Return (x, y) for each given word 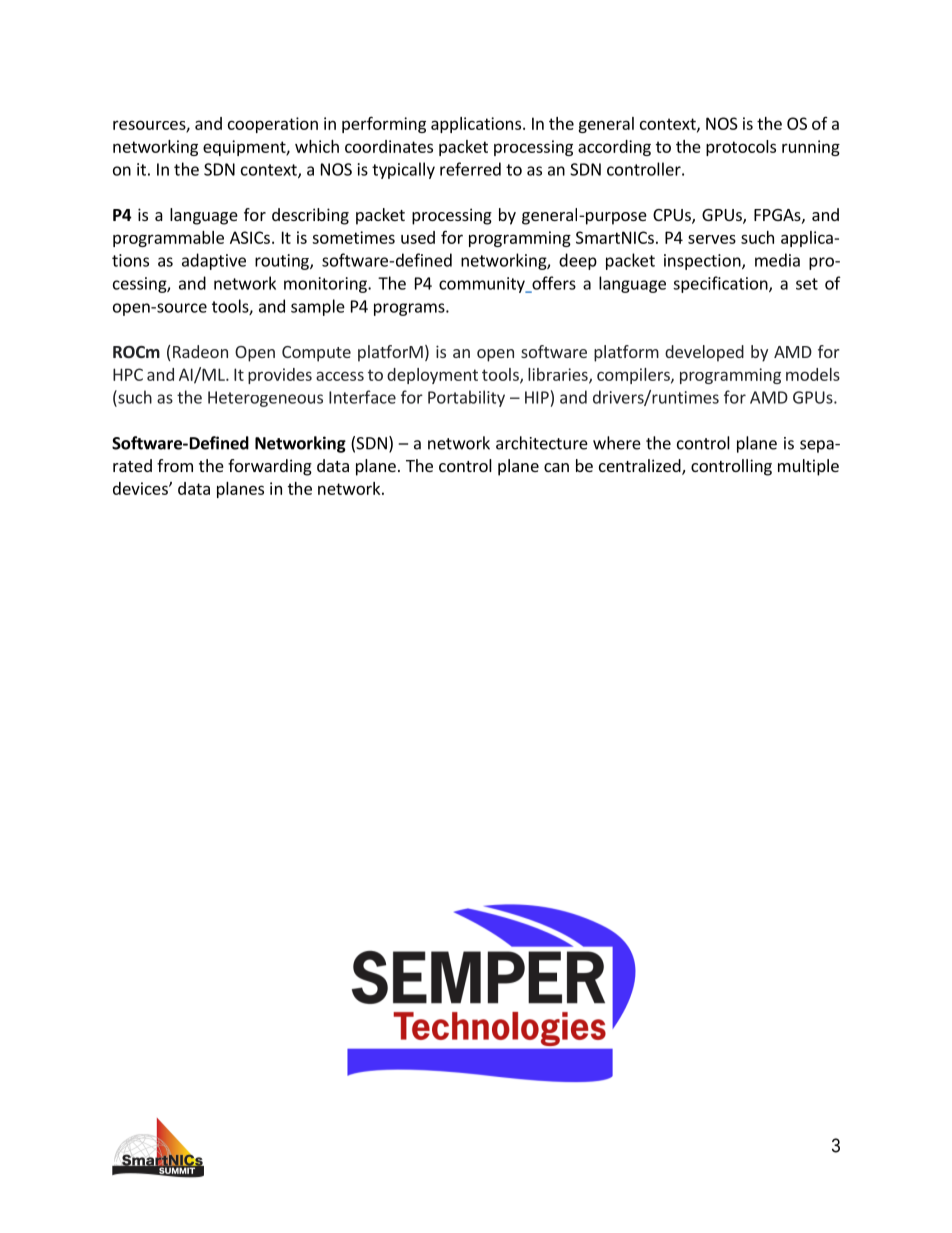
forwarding (270, 467)
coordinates (389, 146)
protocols (741, 148)
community (483, 285)
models (813, 374)
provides (280, 376)
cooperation (273, 125)
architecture (542, 443)
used (418, 237)
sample (318, 307)
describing (310, 216)
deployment (432, 376)
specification (721, 284)
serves (712, 239)
